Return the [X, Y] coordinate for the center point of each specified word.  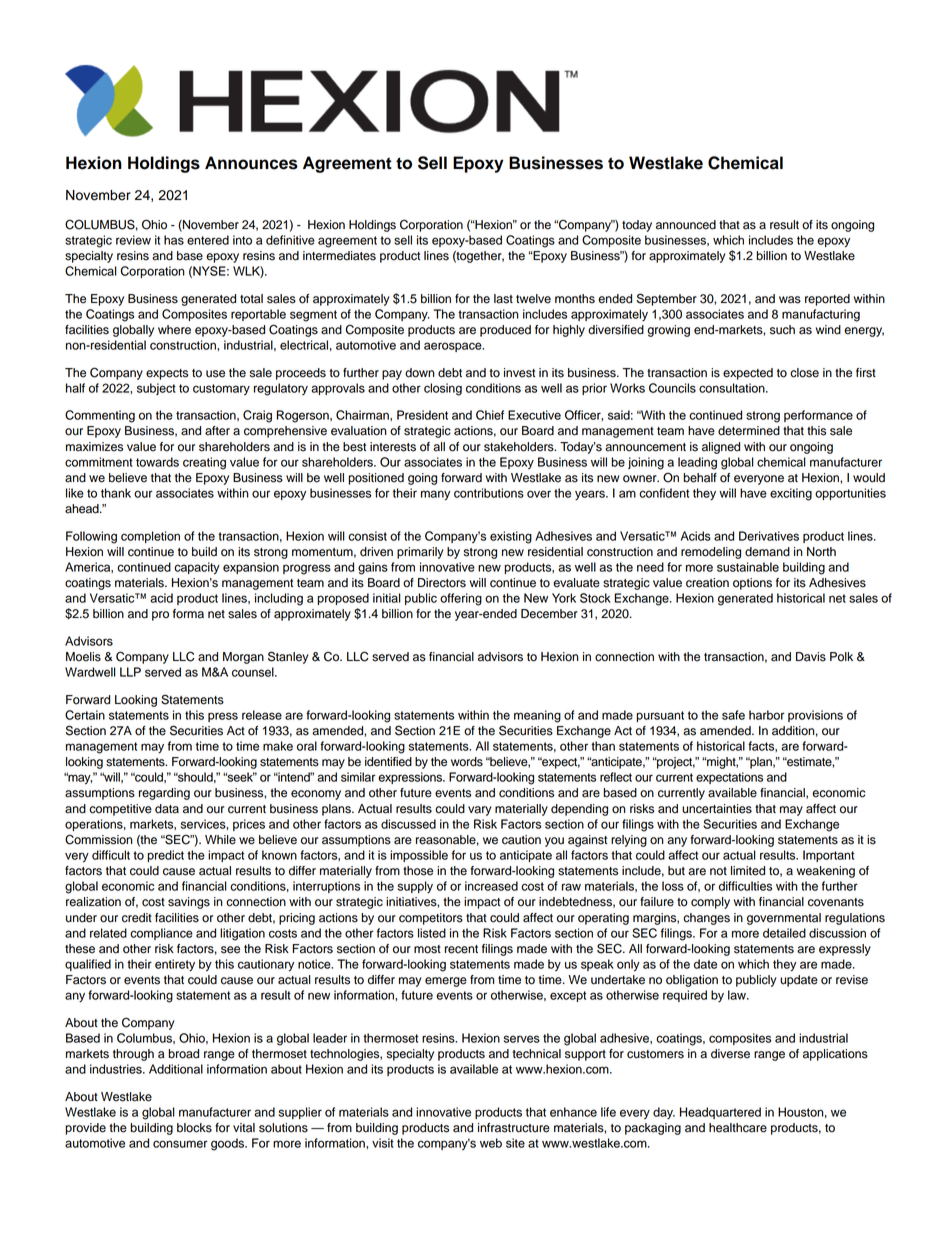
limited [748, 871]
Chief [490, 415]
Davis [811, 657]
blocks [194, 1128]
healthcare [738, 1128]
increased [491, 886]
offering [461, 599]
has [174, 240]
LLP [130, 672]
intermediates [339, 256]
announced [686, 225]
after [217, 431]
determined [749, 431]
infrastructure [514, 1128]
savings [189, 903]
